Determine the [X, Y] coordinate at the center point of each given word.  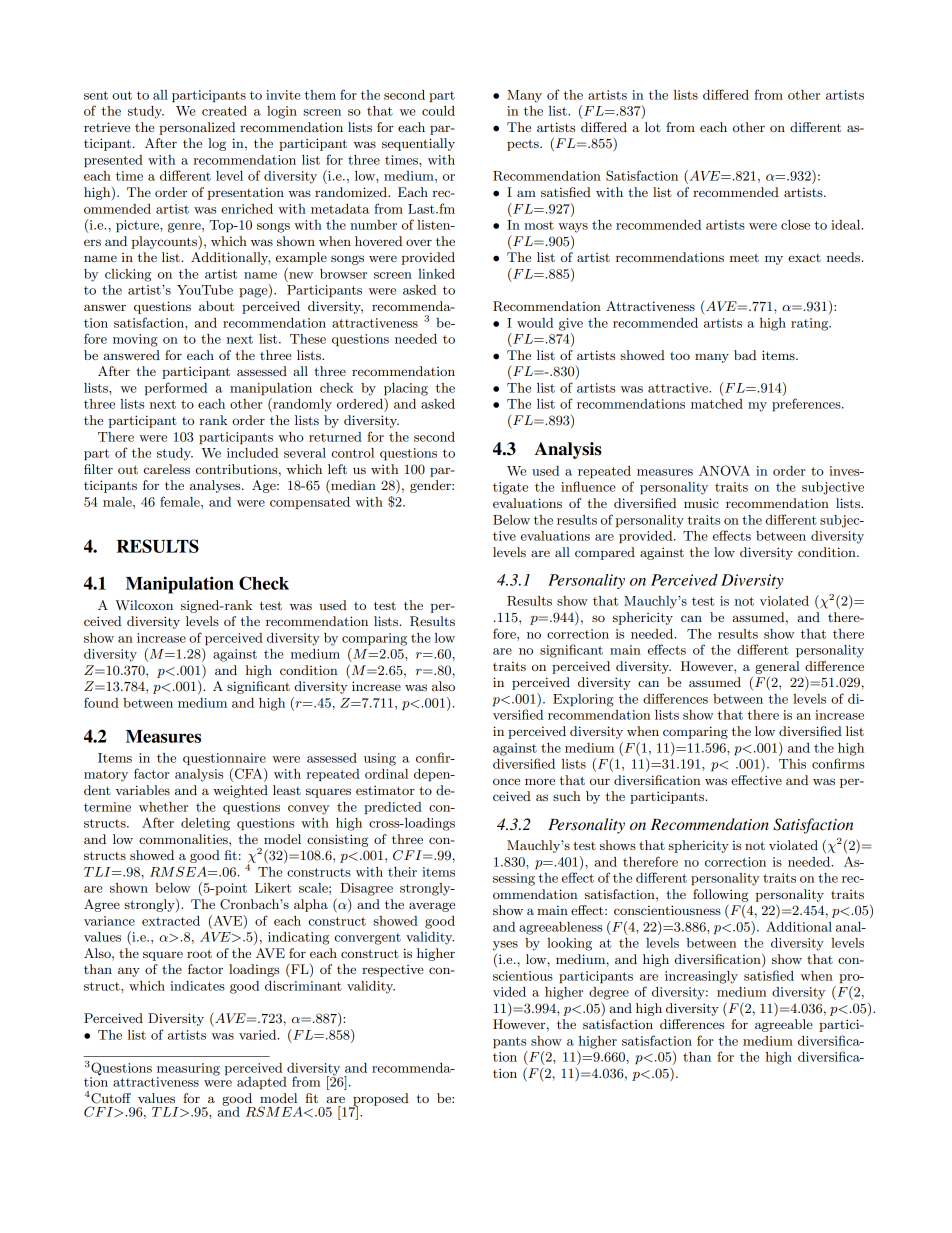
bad [745, 355]
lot [653, 127]
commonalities [184, 839]
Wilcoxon [144, 605]
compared [605, 553]
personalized [197, 128]
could [438, 111]
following [721, 895]
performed [175, 389]
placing [406, 389]
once [506, 781]
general [777, 667]
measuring [188, 1070]
